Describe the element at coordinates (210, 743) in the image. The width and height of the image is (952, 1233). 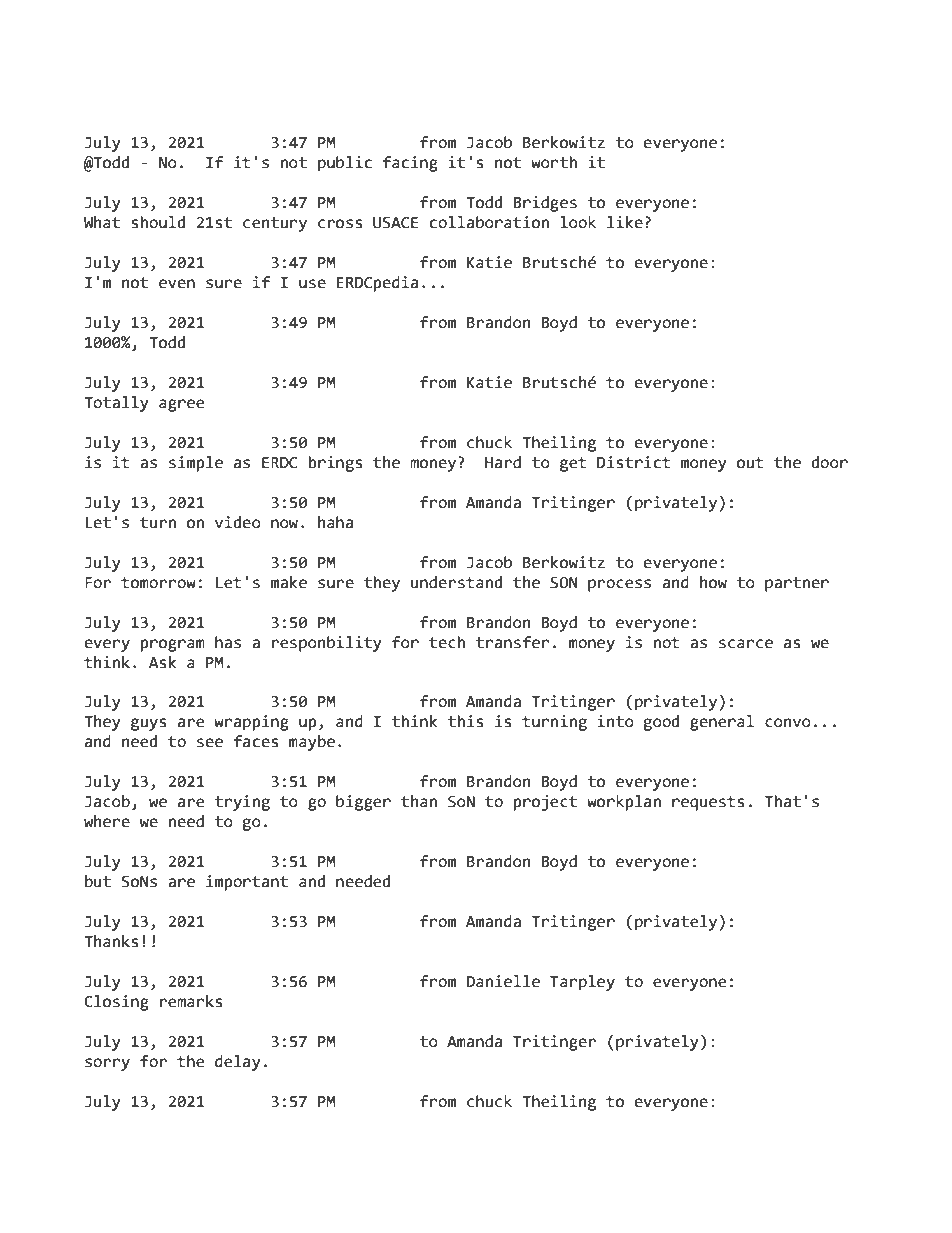
I see `see` at that location.
